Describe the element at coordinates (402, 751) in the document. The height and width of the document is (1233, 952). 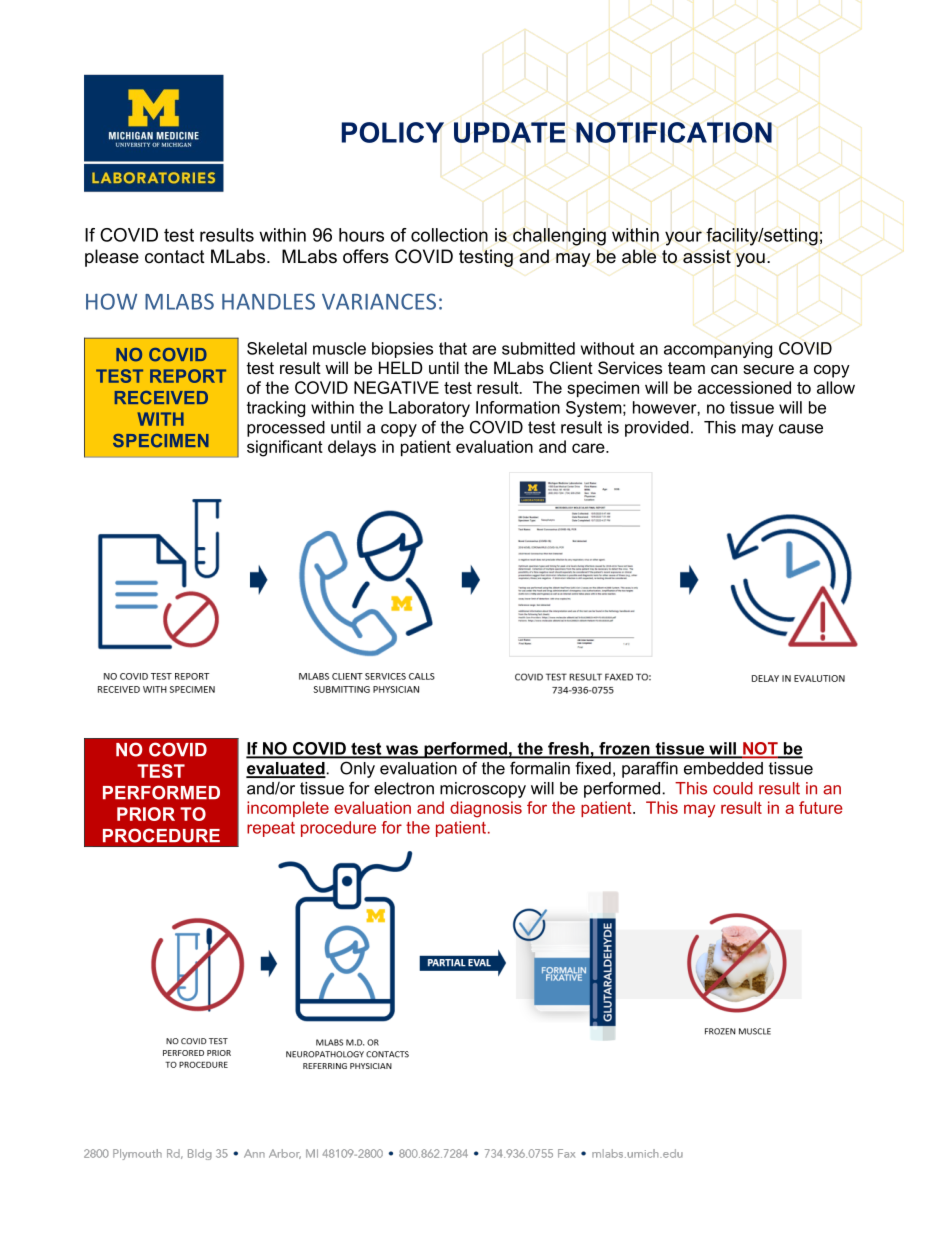
I see `was` at that location.
